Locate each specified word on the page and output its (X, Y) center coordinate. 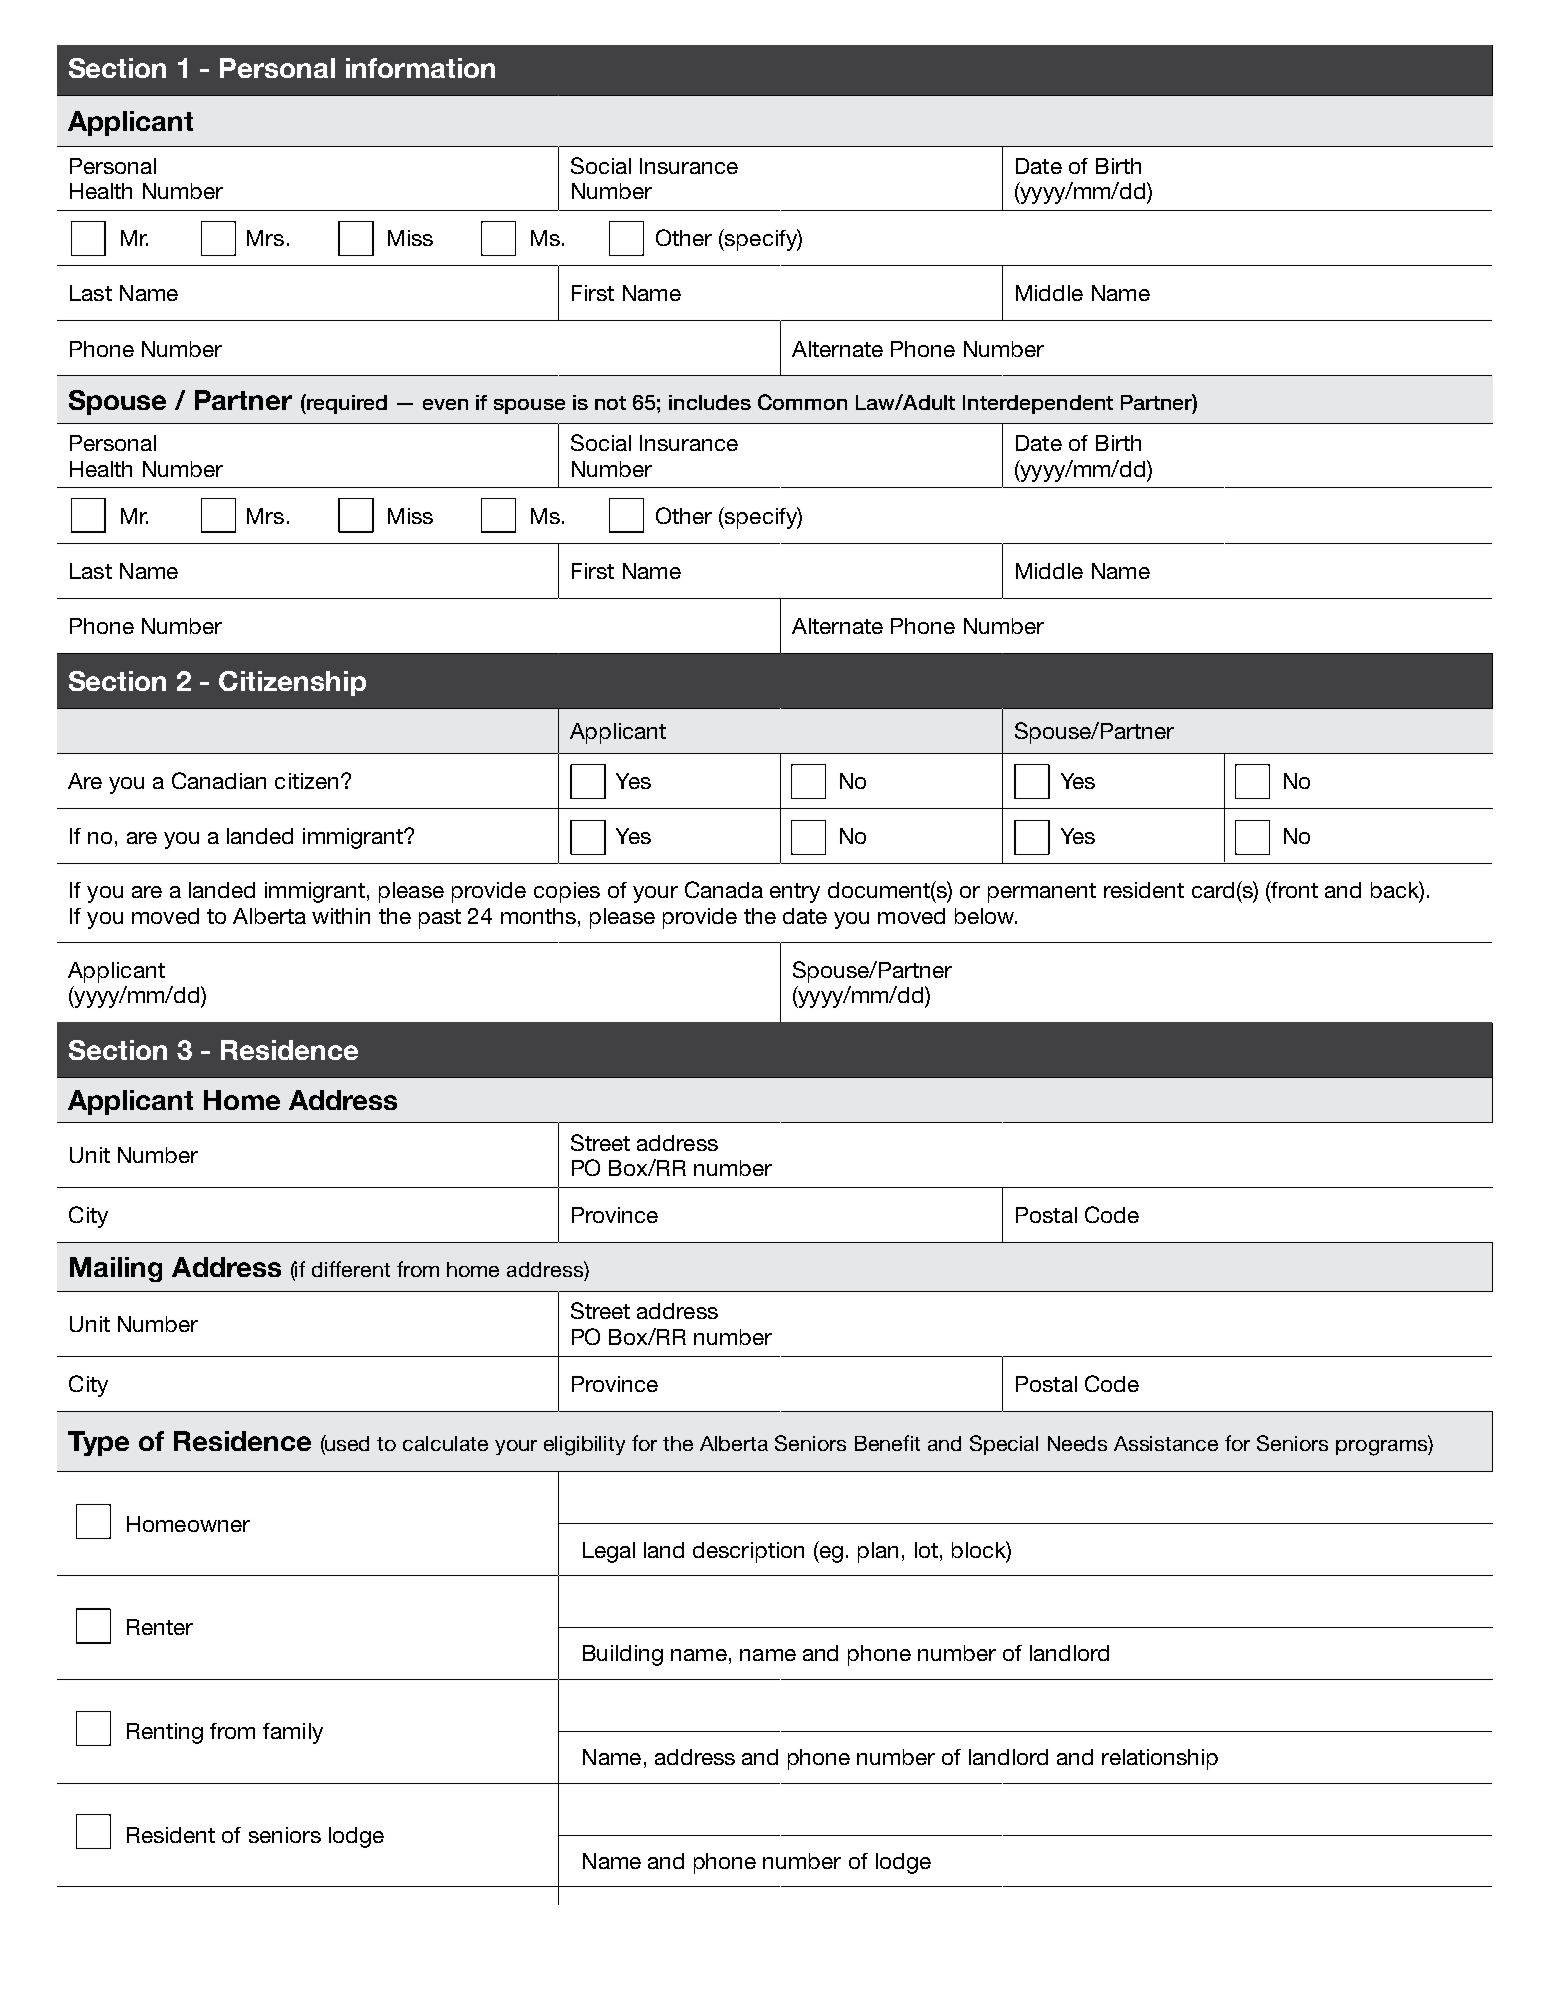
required (346, 404)
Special (1004, 1445)
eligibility (584, 1446)
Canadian (219, 780)
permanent (1042, 893)
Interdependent (1038, 404)
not (610, 403)
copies (567, 892)
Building (623, 1655)
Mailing (116, 1269)
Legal (609, 1552)
